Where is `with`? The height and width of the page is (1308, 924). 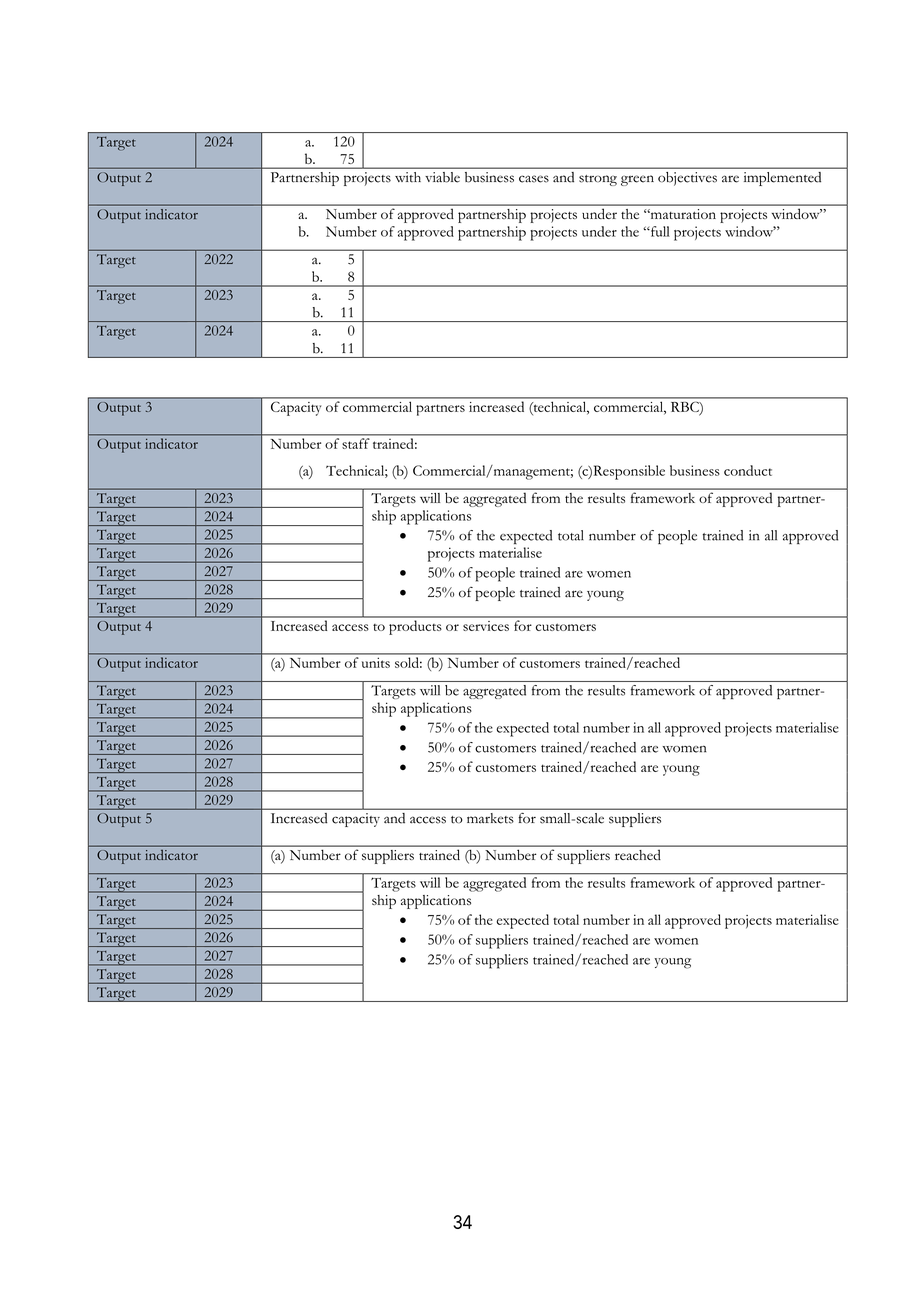
with is located at coordinates (408, 177).
